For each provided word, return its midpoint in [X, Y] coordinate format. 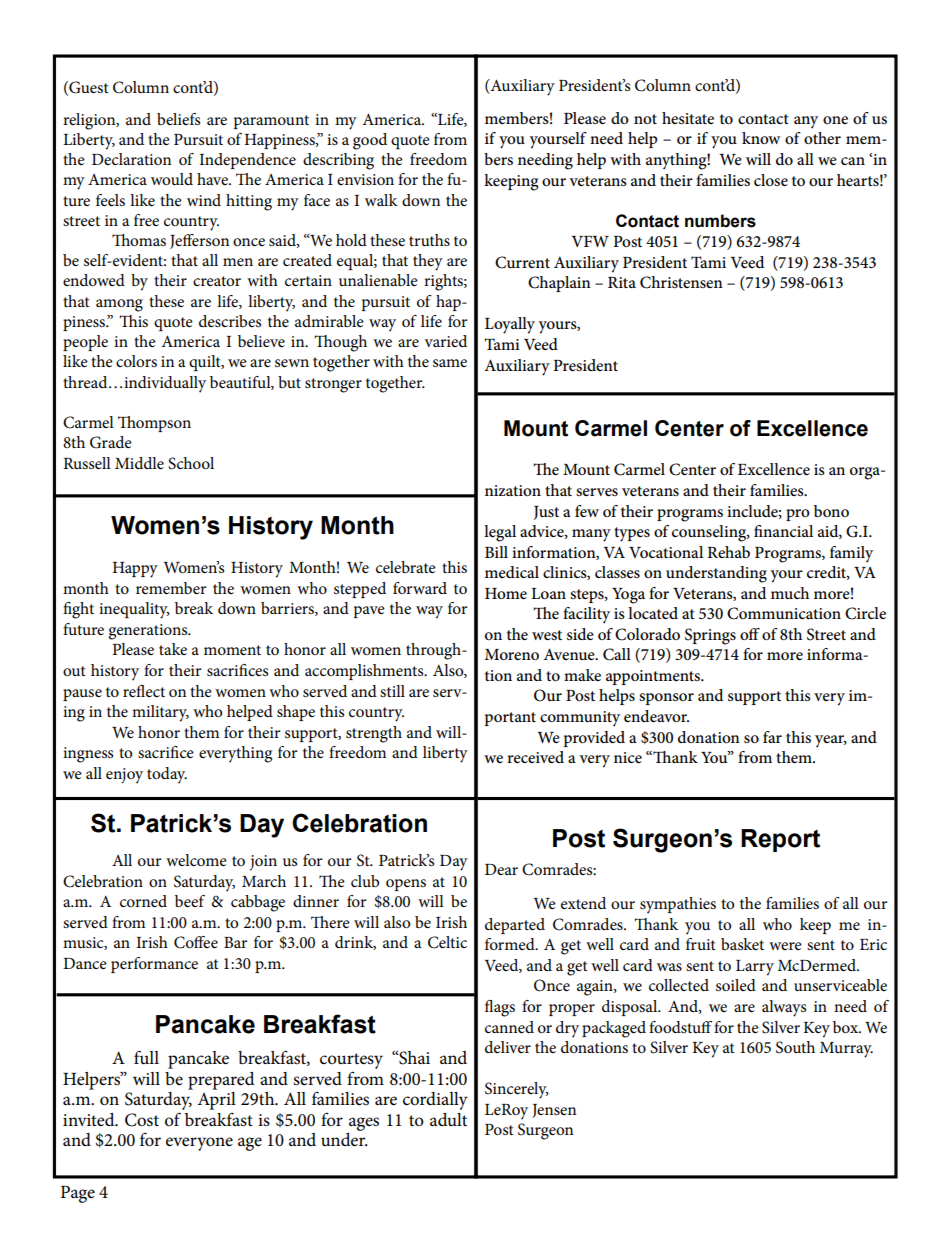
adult [448, 1119]
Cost [142, 1120]
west [547, 635]
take [173, 649]
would [172, 179]
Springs [710, 636]
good [370, 141]
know [761, 138]
